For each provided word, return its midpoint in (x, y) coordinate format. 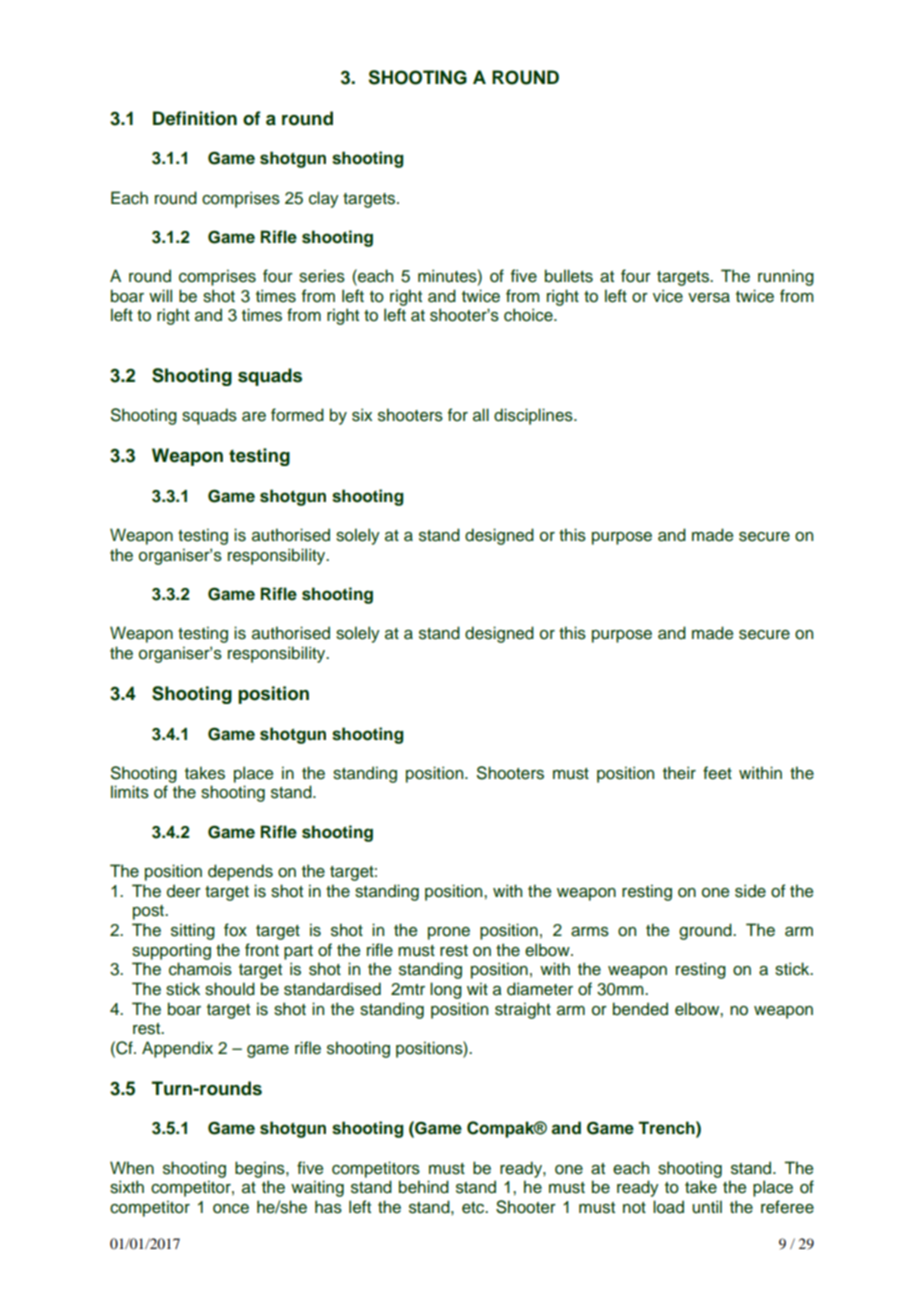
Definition (195, 118)
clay (324, 199)
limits (130, 792)
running (786, 277)
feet (717, 773)
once (231, 1209)
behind (424, 1187)
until (707, 1207)
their (679, 773)
